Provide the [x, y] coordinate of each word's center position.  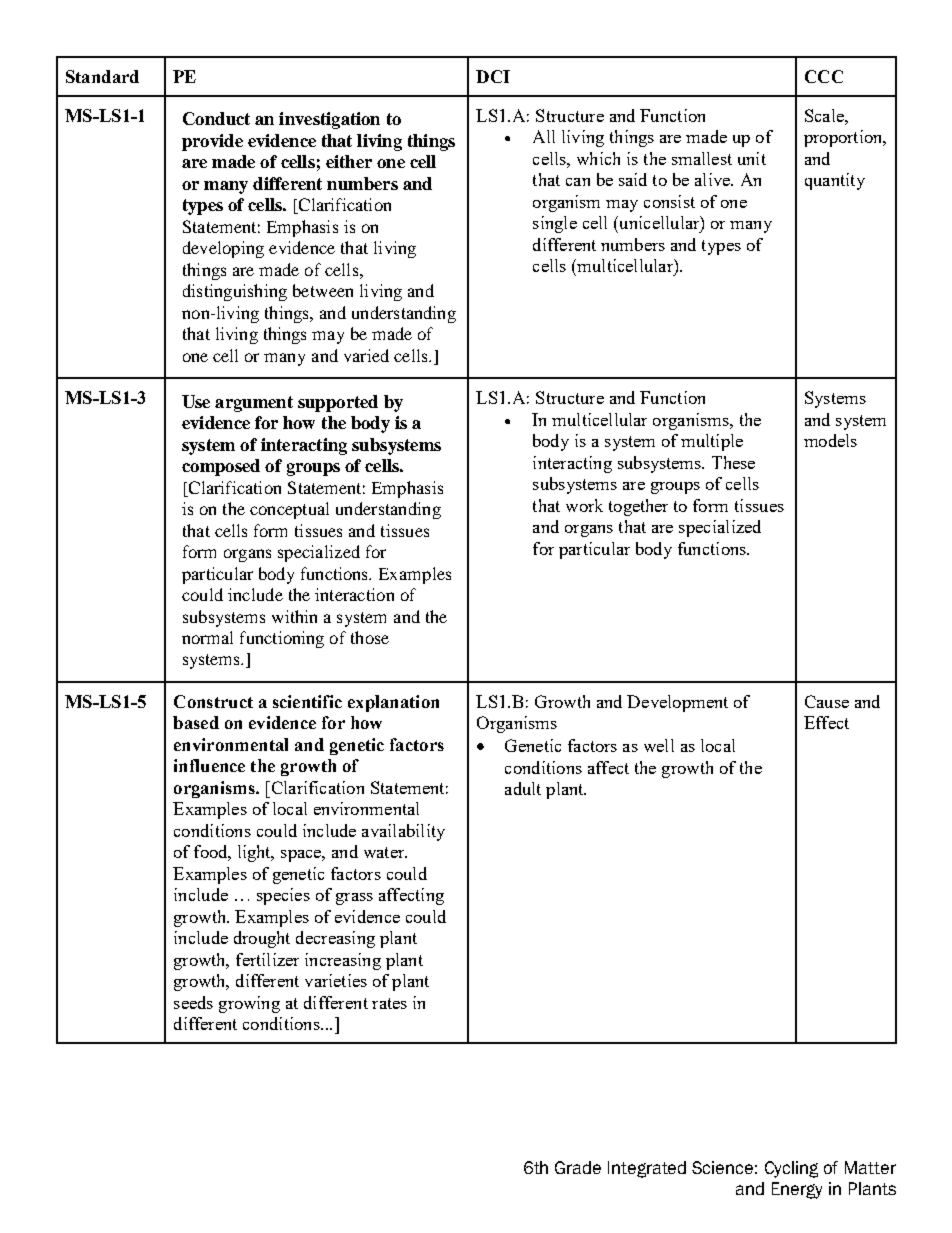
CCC [824, 76]
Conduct [216, 118]
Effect [826, 722]
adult [523, 788]
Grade [578, 1167]
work [584, 505]
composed [221, 467]
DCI [493, 76]
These [733, 462]
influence [209, 765]
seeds [193, 1002]
